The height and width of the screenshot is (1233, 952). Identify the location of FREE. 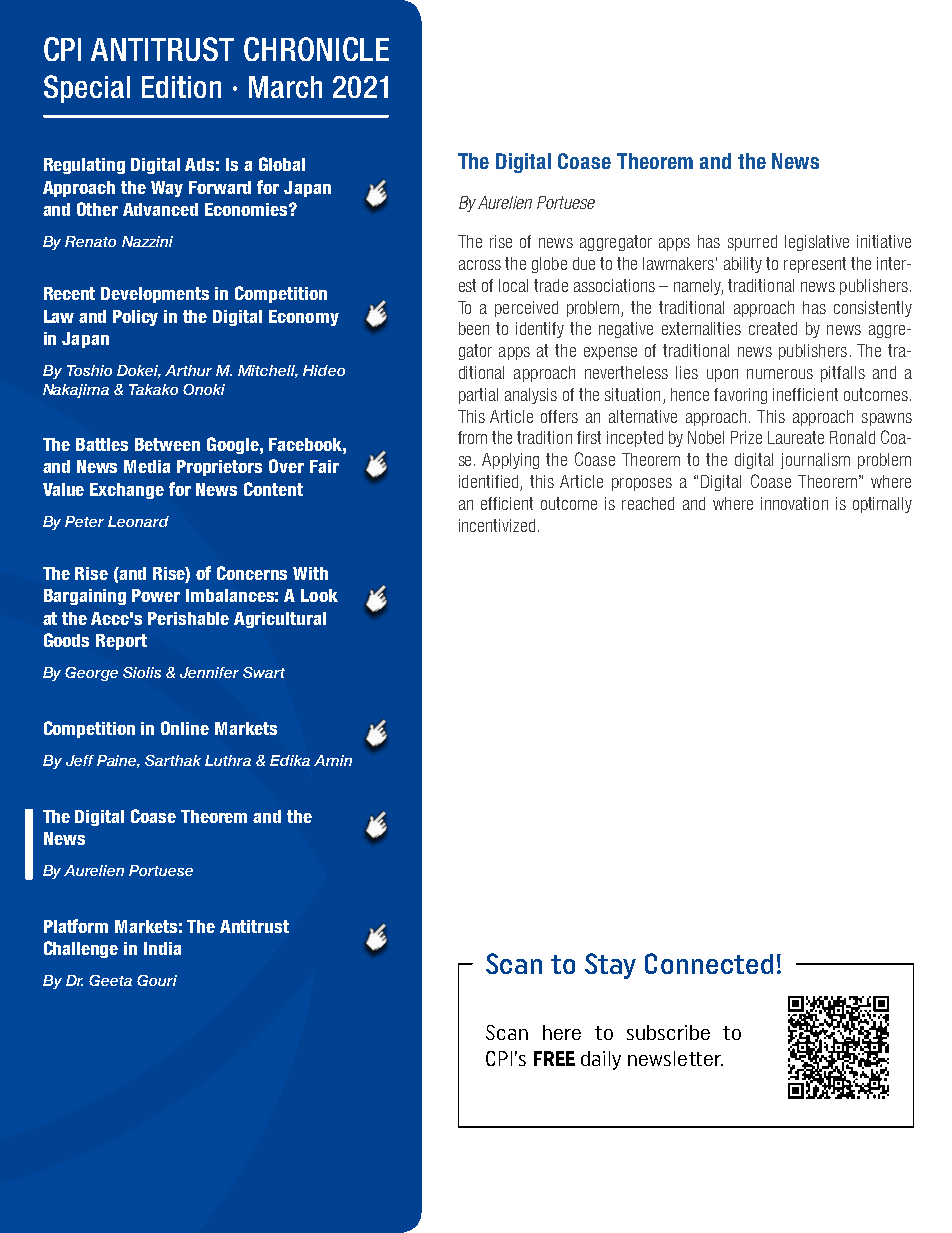
(554, 1058).
